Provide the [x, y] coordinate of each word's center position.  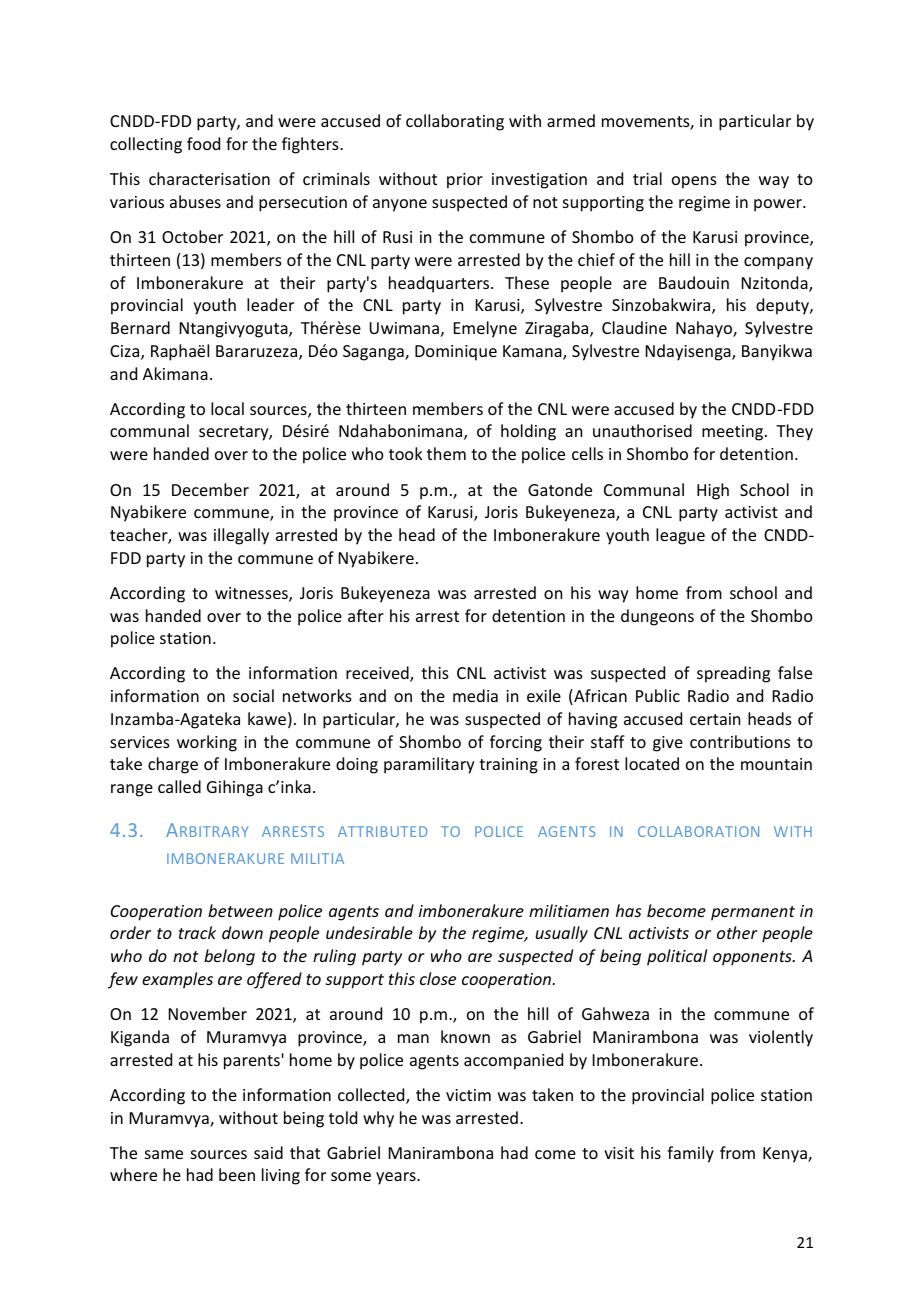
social [253, 695]
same [164, 1154]
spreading [733, 674]
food [203, 143]
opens [694, 182]
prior [465, 181]
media [475, 695]
